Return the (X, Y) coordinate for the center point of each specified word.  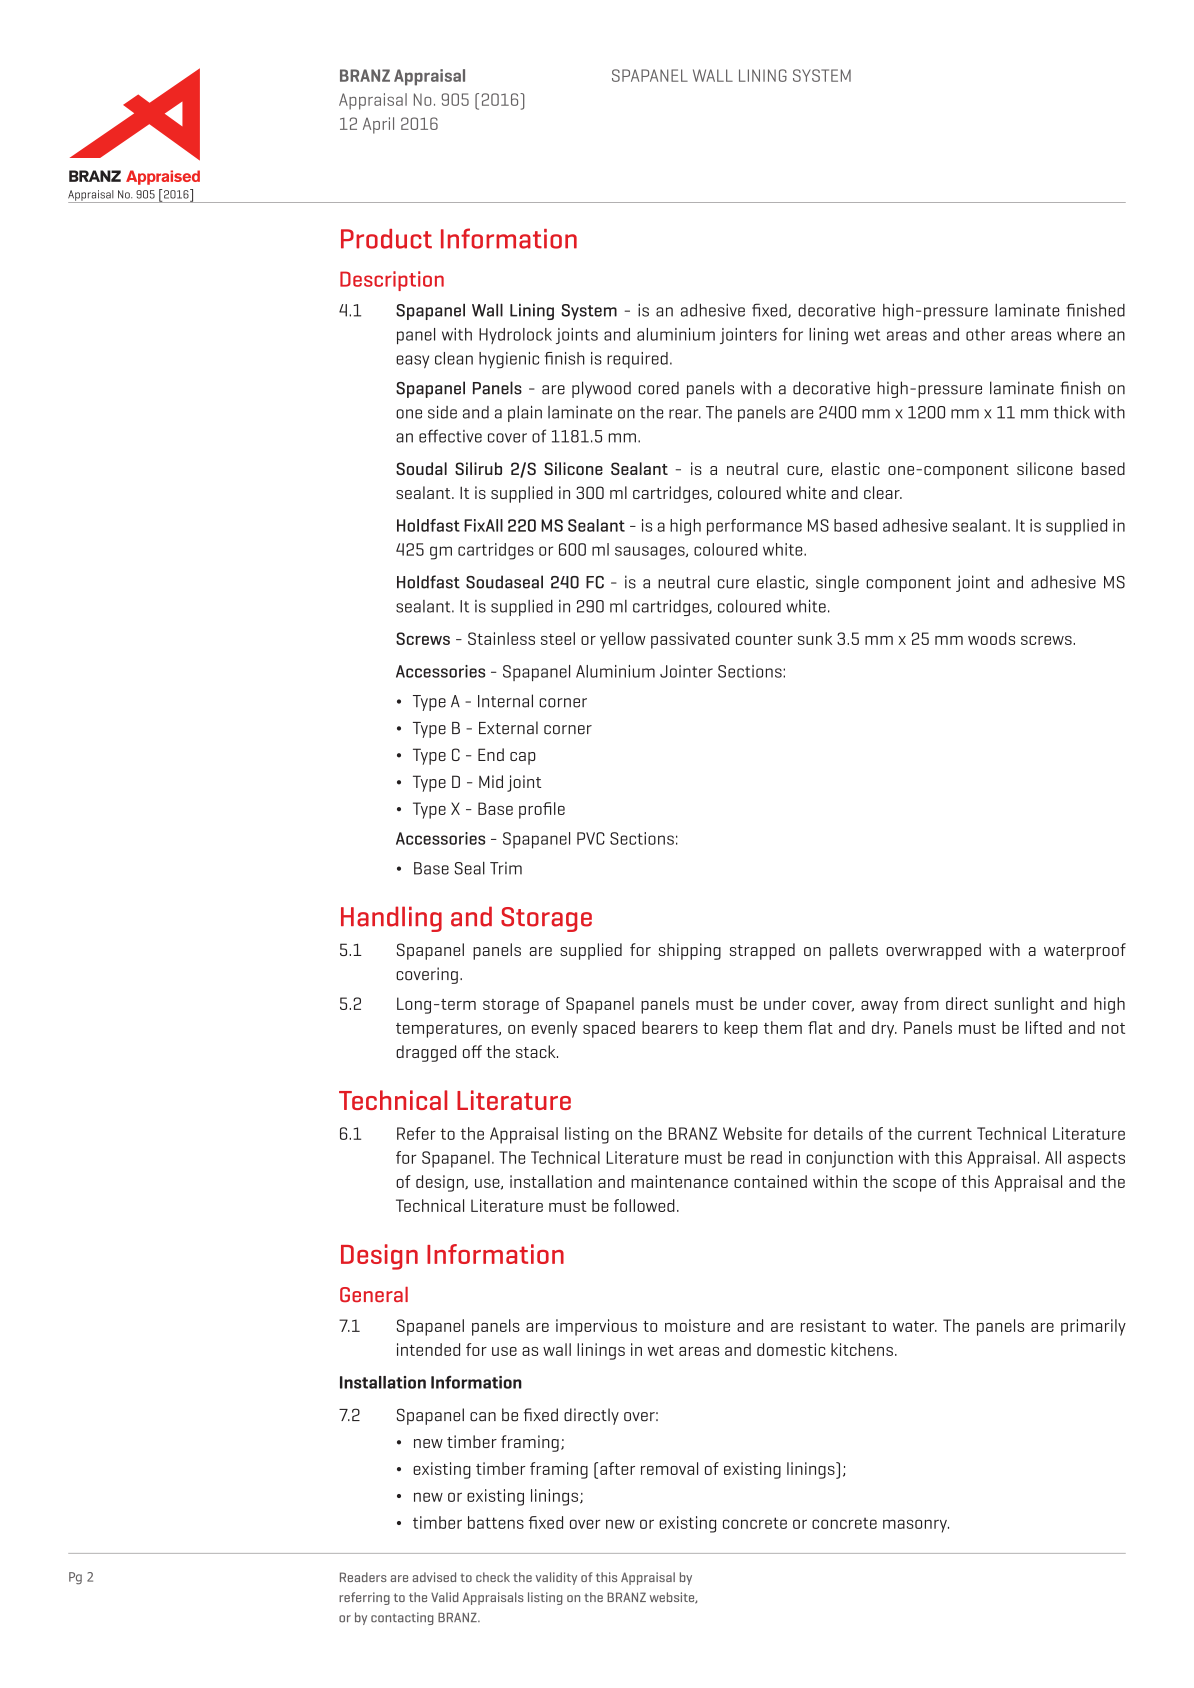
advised (434, 1577)
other (985, 334)
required (637, 360)
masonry (916, 1526)
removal (669, 1468)
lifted (1044, 1027)
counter (764, 639)
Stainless (501, 638)
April (378, 125)
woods (991, 638)
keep (741, 1029)
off (472, 1051)
